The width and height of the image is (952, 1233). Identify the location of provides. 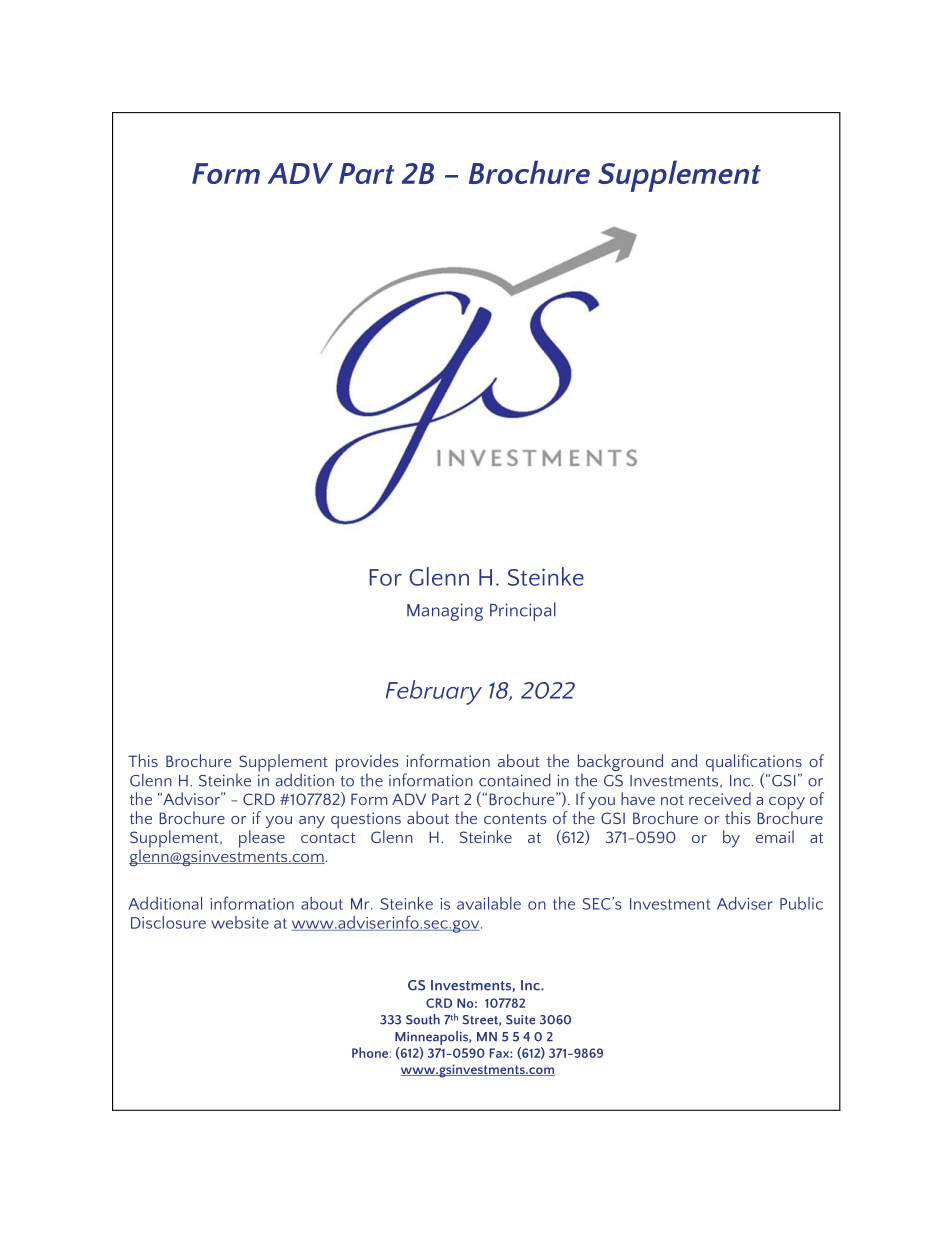
(367, 764).
